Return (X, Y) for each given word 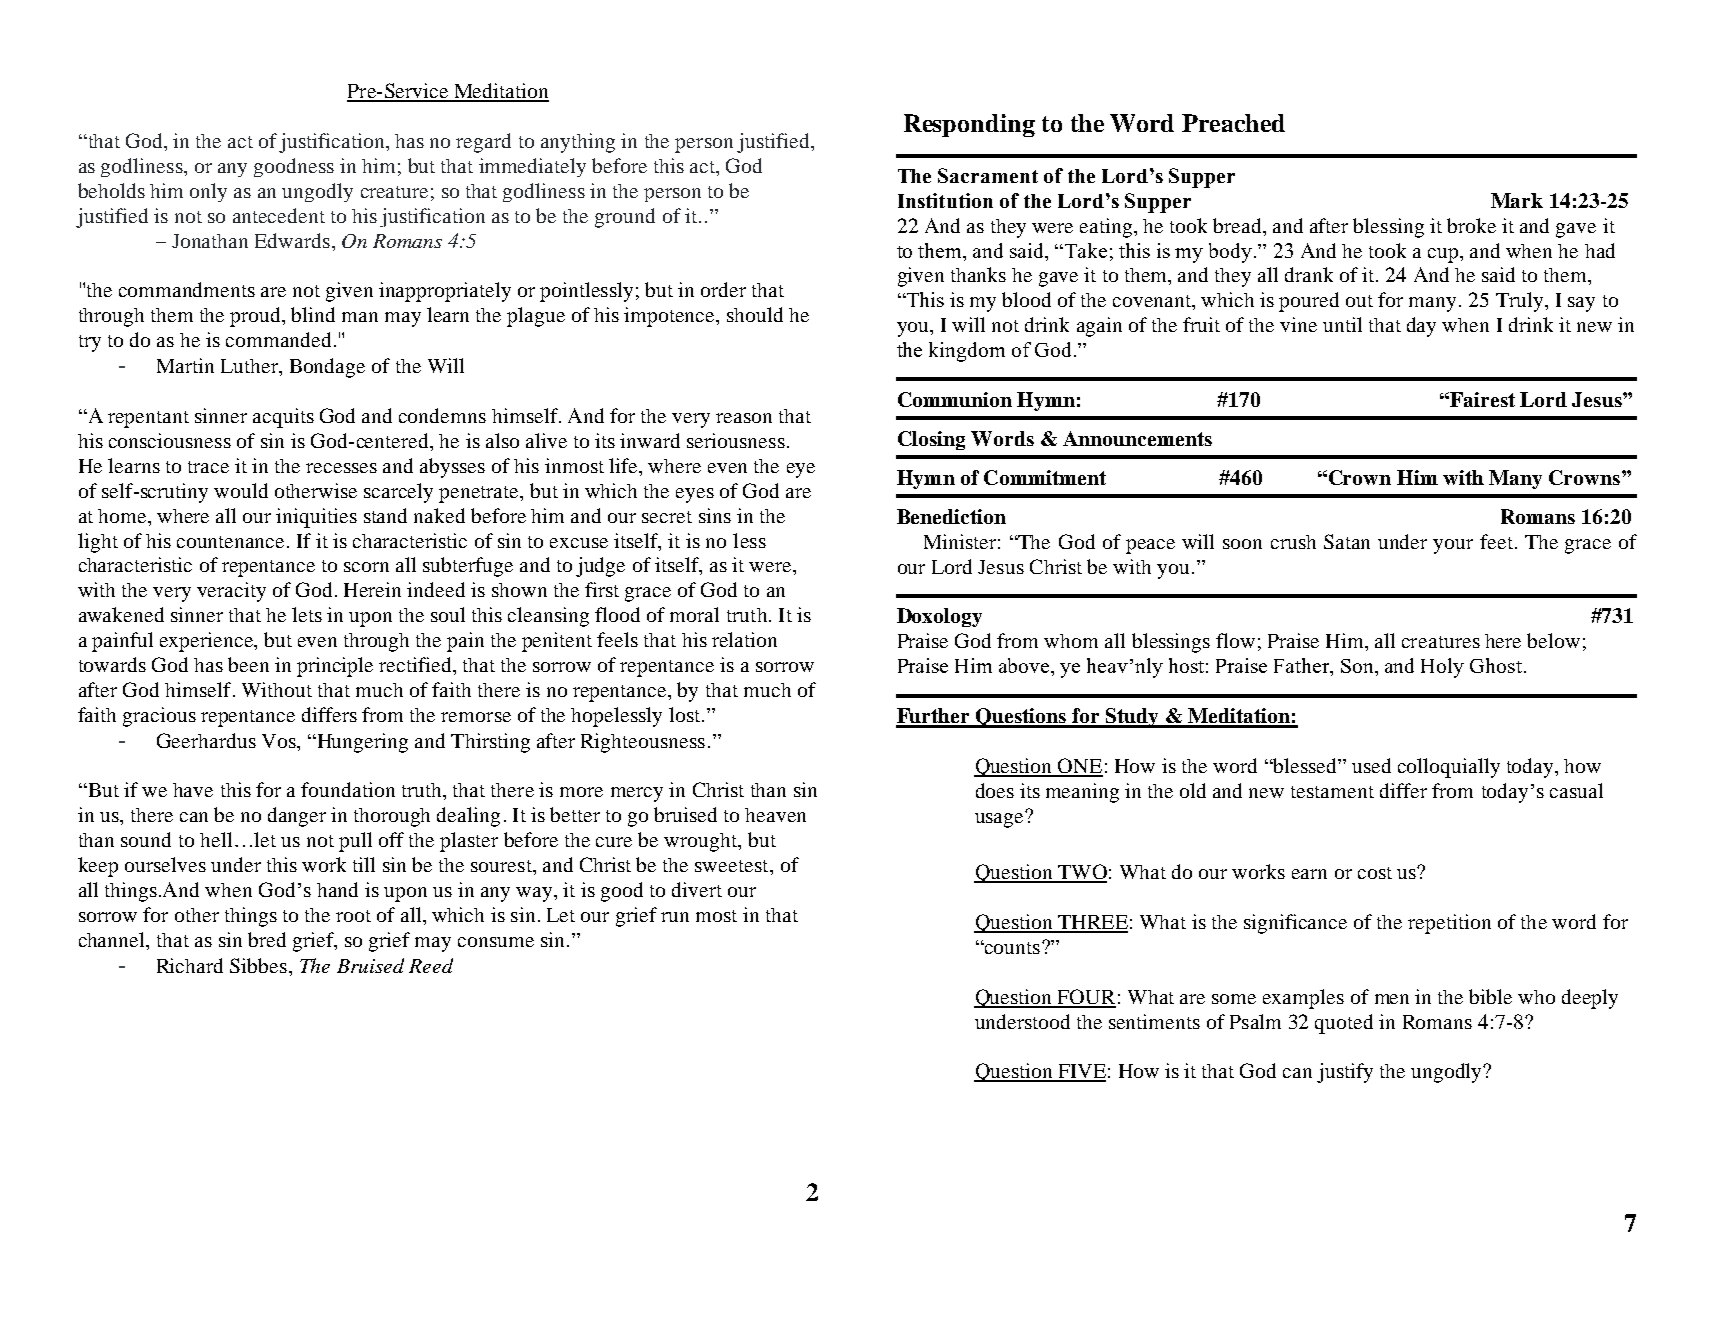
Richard (190, 965)
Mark (1517, 200)
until (1342, 324)
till (364, 864)
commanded (278, 339)
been (248, 664)
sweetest (733, 866)
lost (686, 714)
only (208, 192)
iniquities (316, 518)
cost (1375, 873)
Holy (1442, 668)
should (755, 314)
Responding (969, 125)
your (1453, 546)
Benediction (951, 516)
